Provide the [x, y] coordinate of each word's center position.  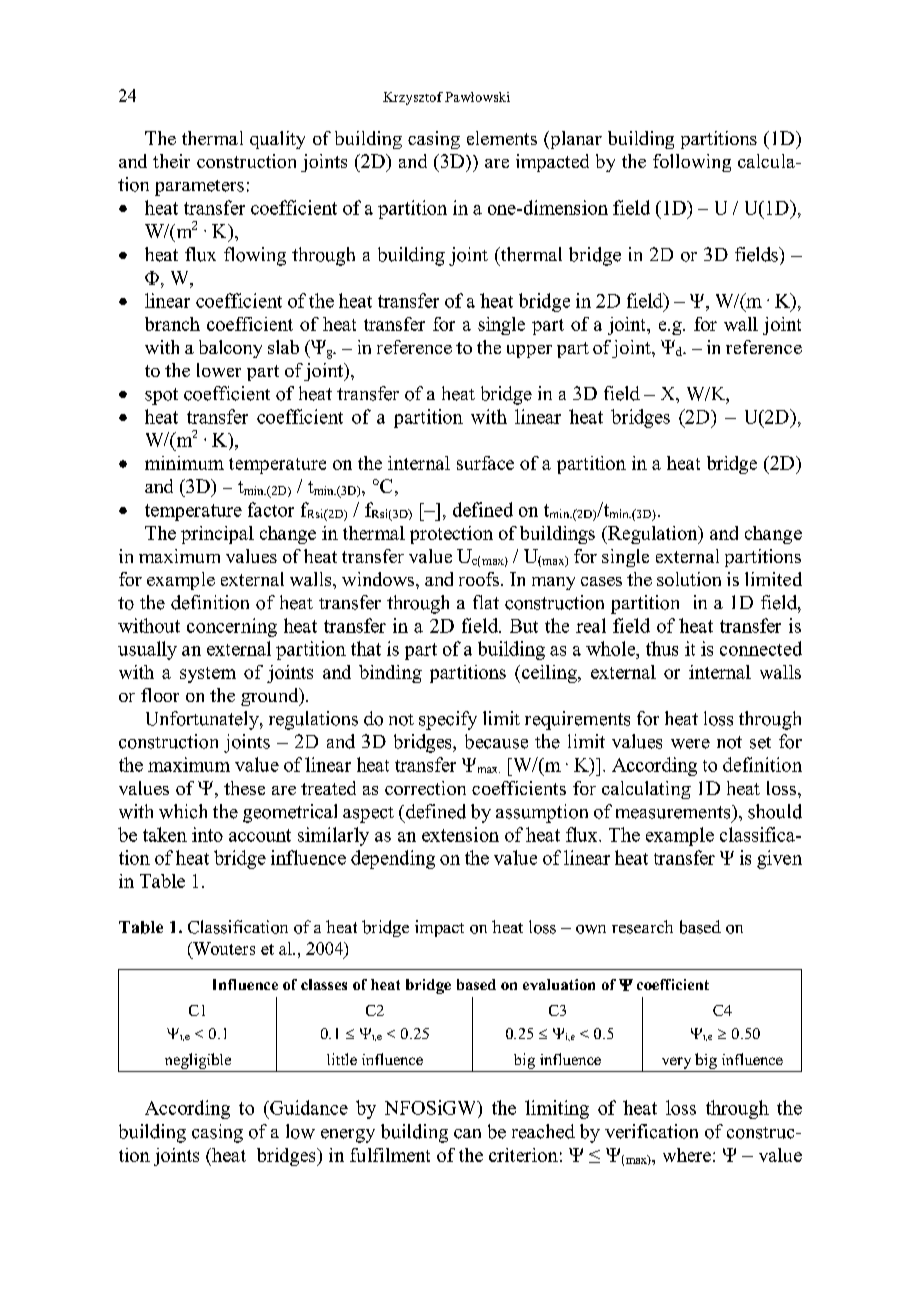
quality [277, 140]
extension [460, 834]
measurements [674, 812]
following [692, 163]
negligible [198, 1061]
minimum [184, 463]
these [244, 788]
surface [485, 463]
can [467, 1134]
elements [502, 138]
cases [601, 581]
